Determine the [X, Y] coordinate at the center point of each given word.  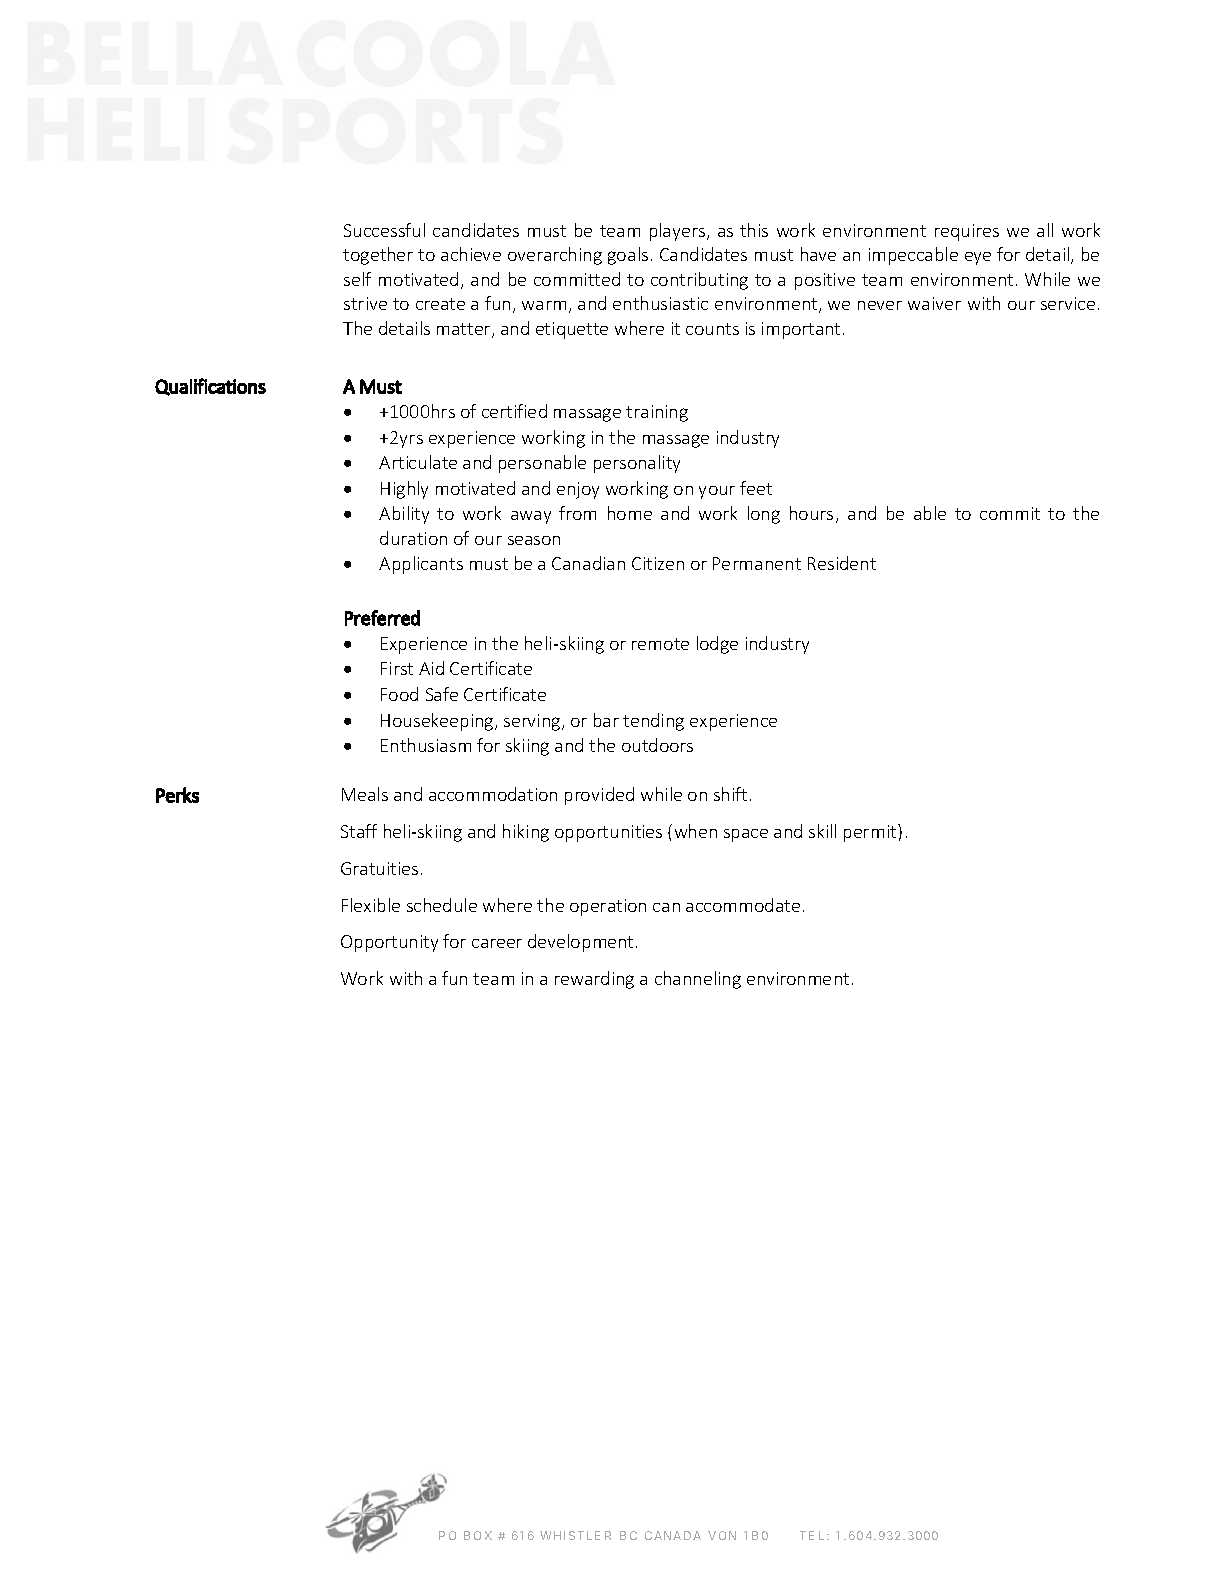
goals [628, 256]
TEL [812, 1535]
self [357, 279]
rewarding [594, 980]
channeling [698, 980]
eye [978, 258]
